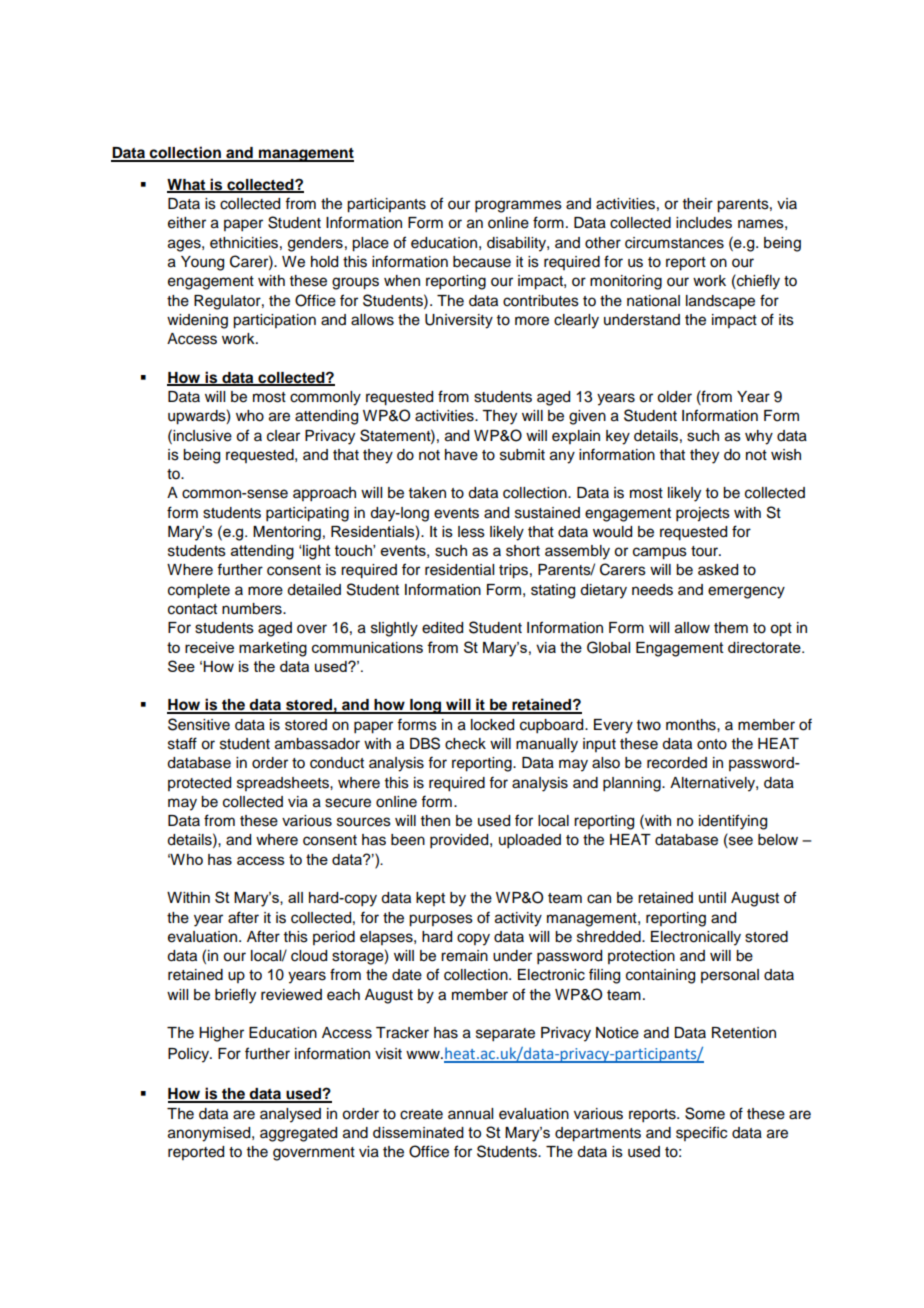  What do you see at coordinates (733, 822) in the image?
I see `identifying` at bounding box center [733, 822].
